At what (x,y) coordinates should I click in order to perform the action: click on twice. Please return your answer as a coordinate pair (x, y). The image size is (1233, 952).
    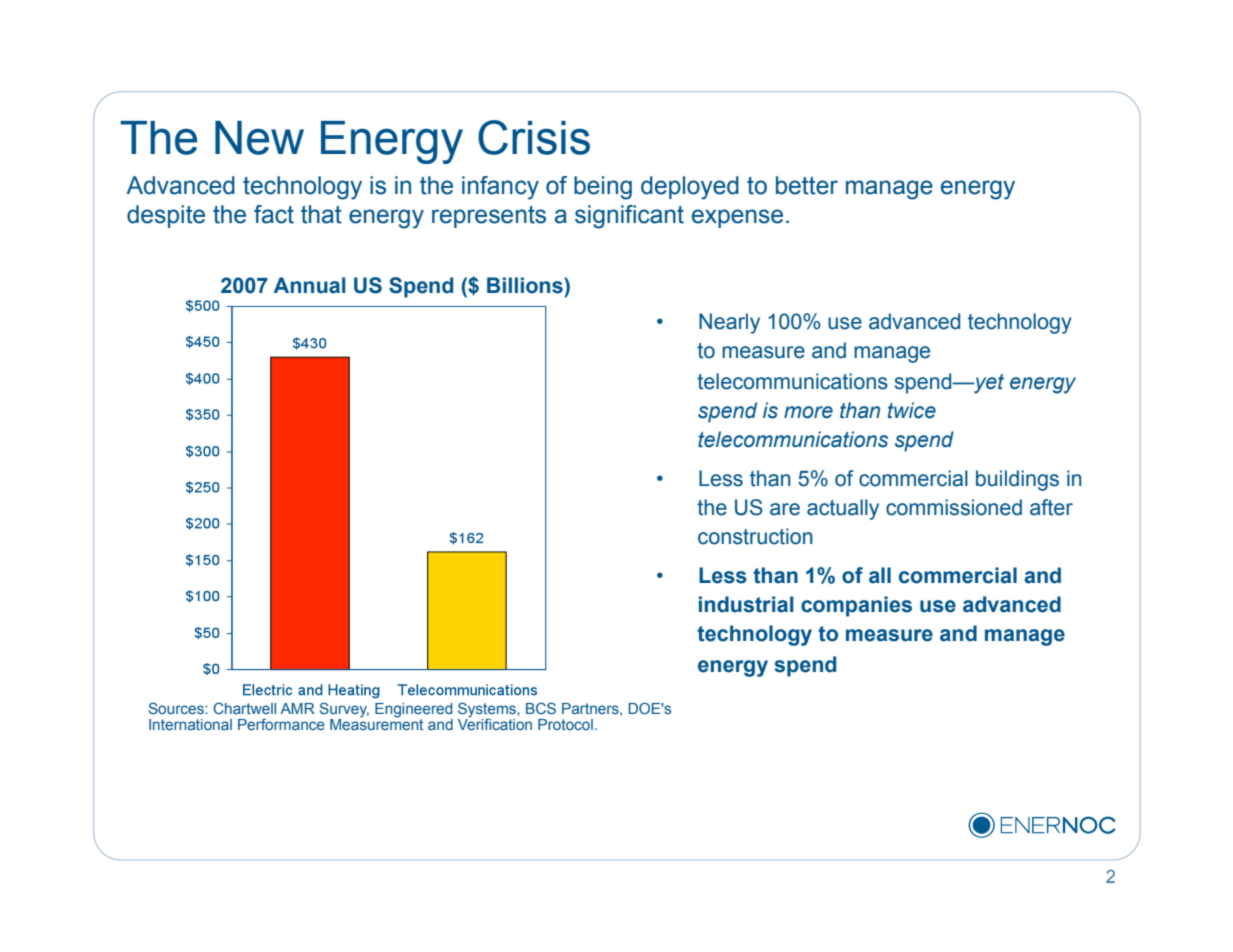
    Looking at the image, I should click on (912, 410).
